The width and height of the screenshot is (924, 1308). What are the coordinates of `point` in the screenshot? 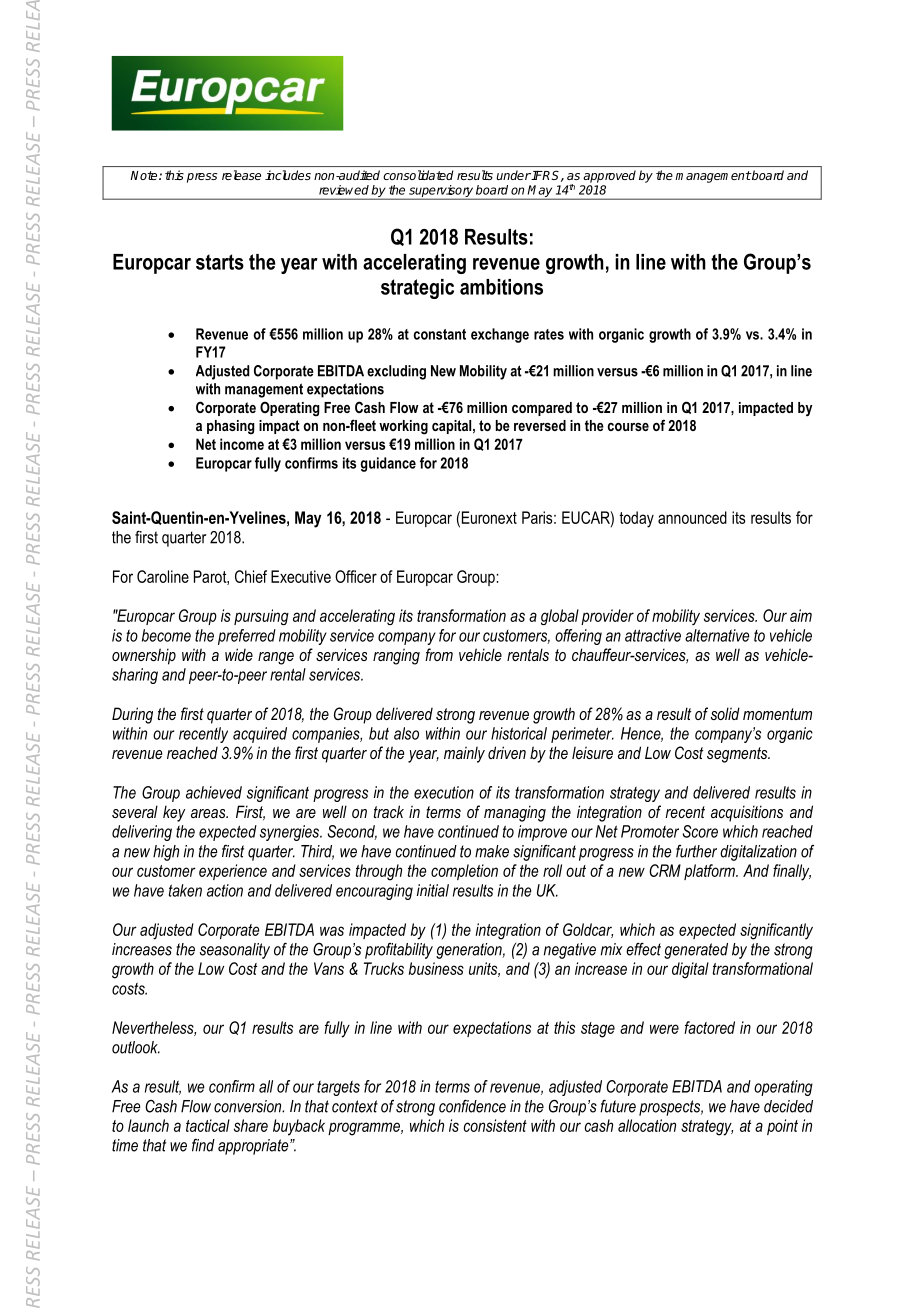 It's located at (782, 1127).
